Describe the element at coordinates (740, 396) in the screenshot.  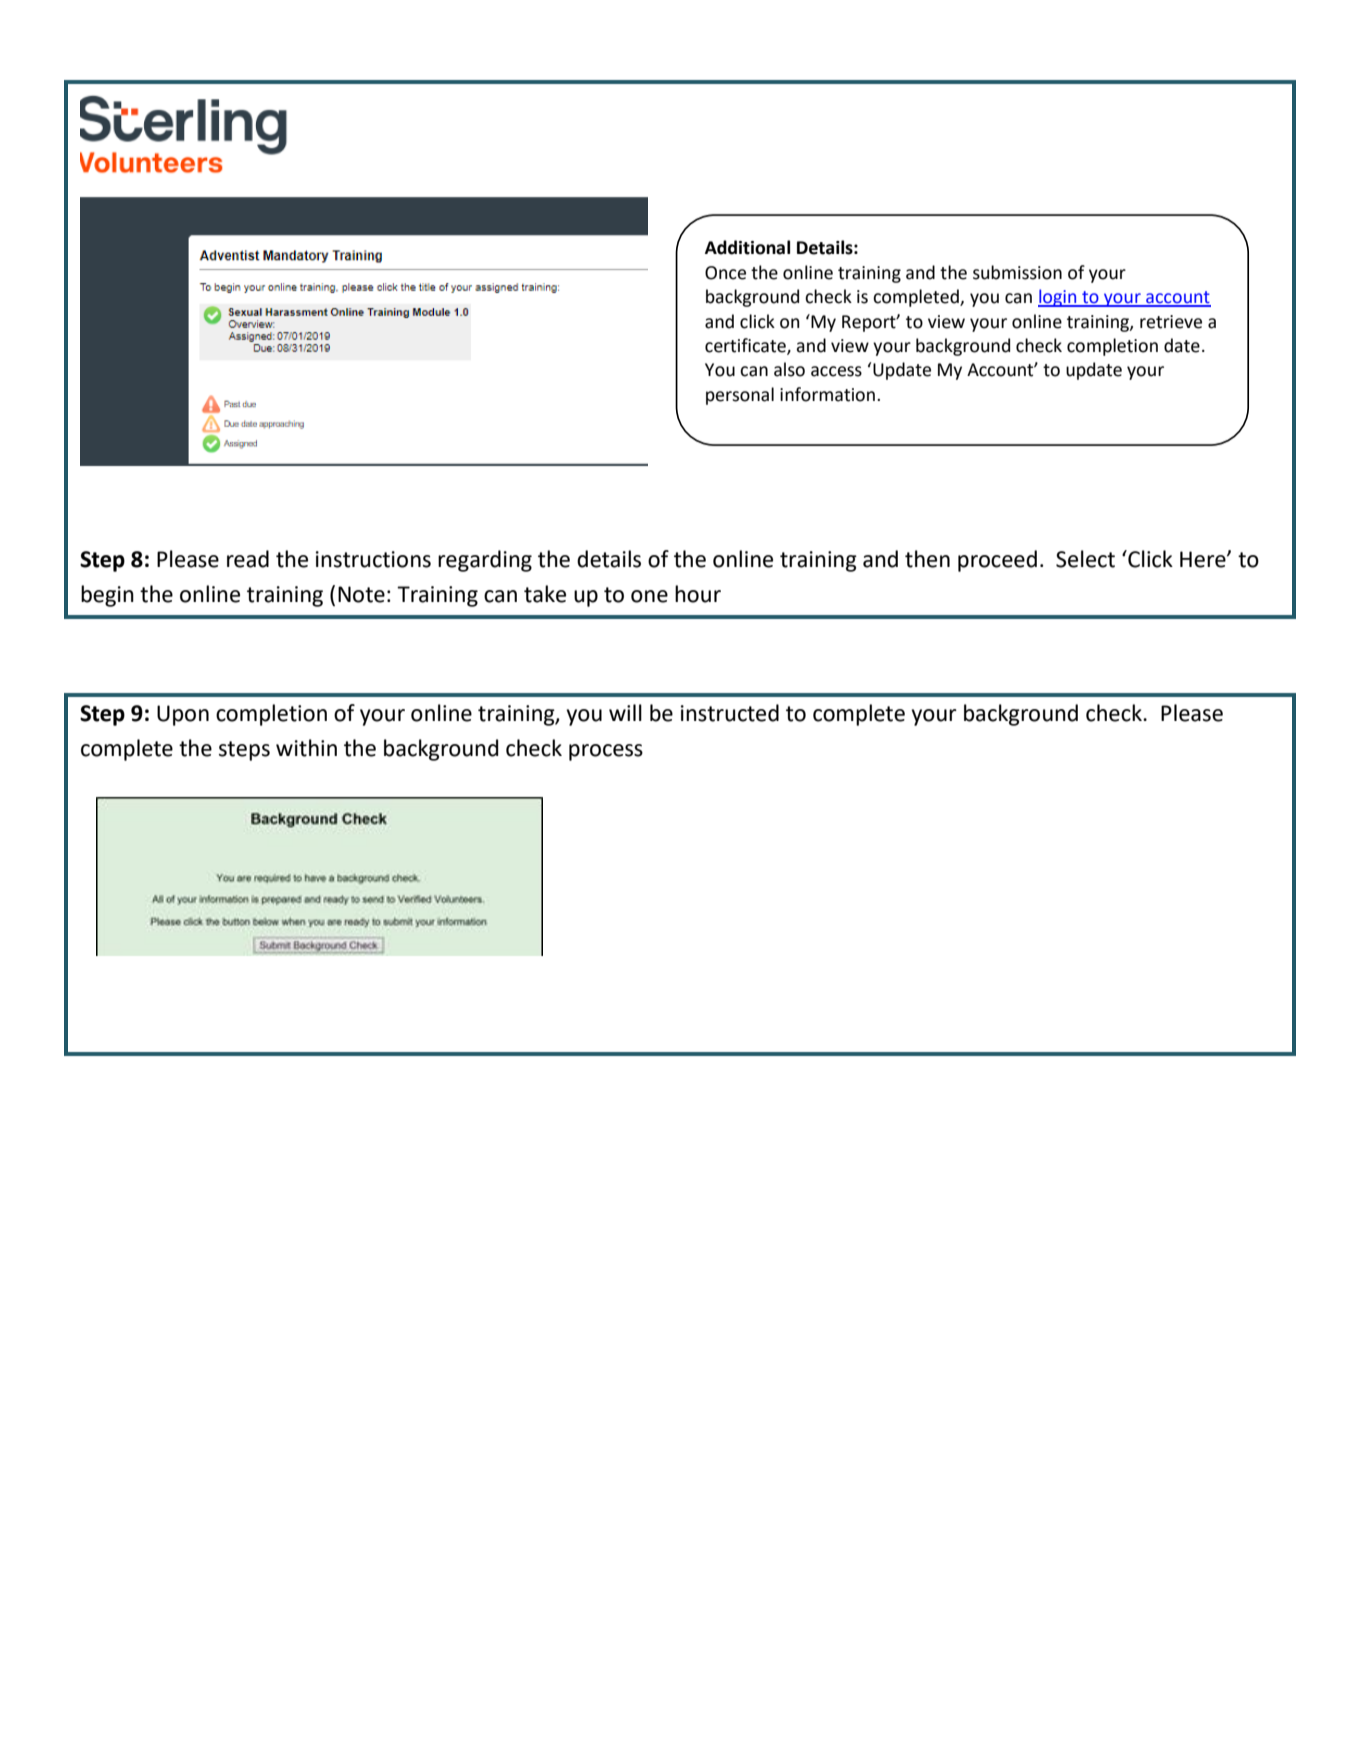
I see `personal` at that location.
